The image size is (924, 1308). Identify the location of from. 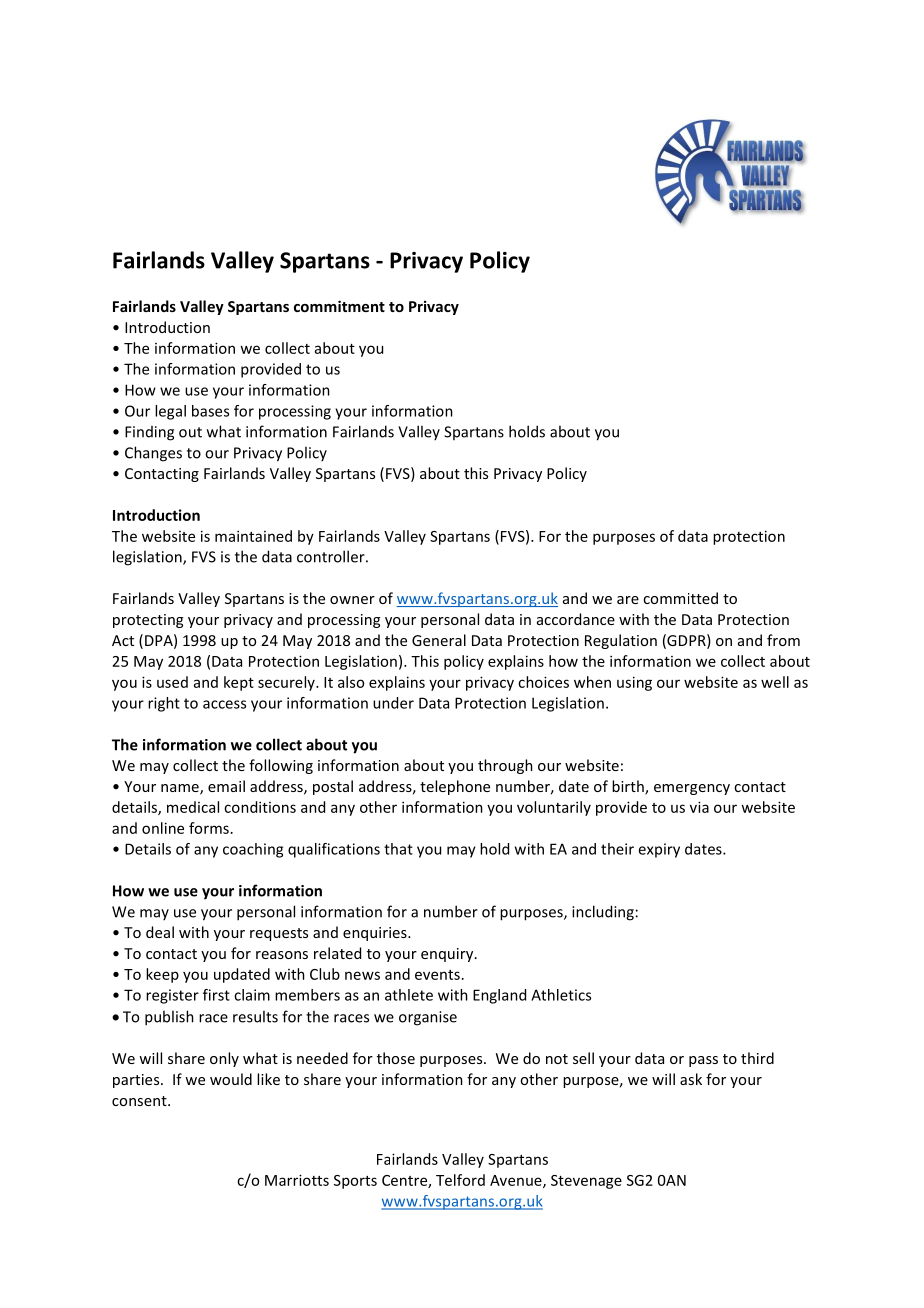
(783, 640).
